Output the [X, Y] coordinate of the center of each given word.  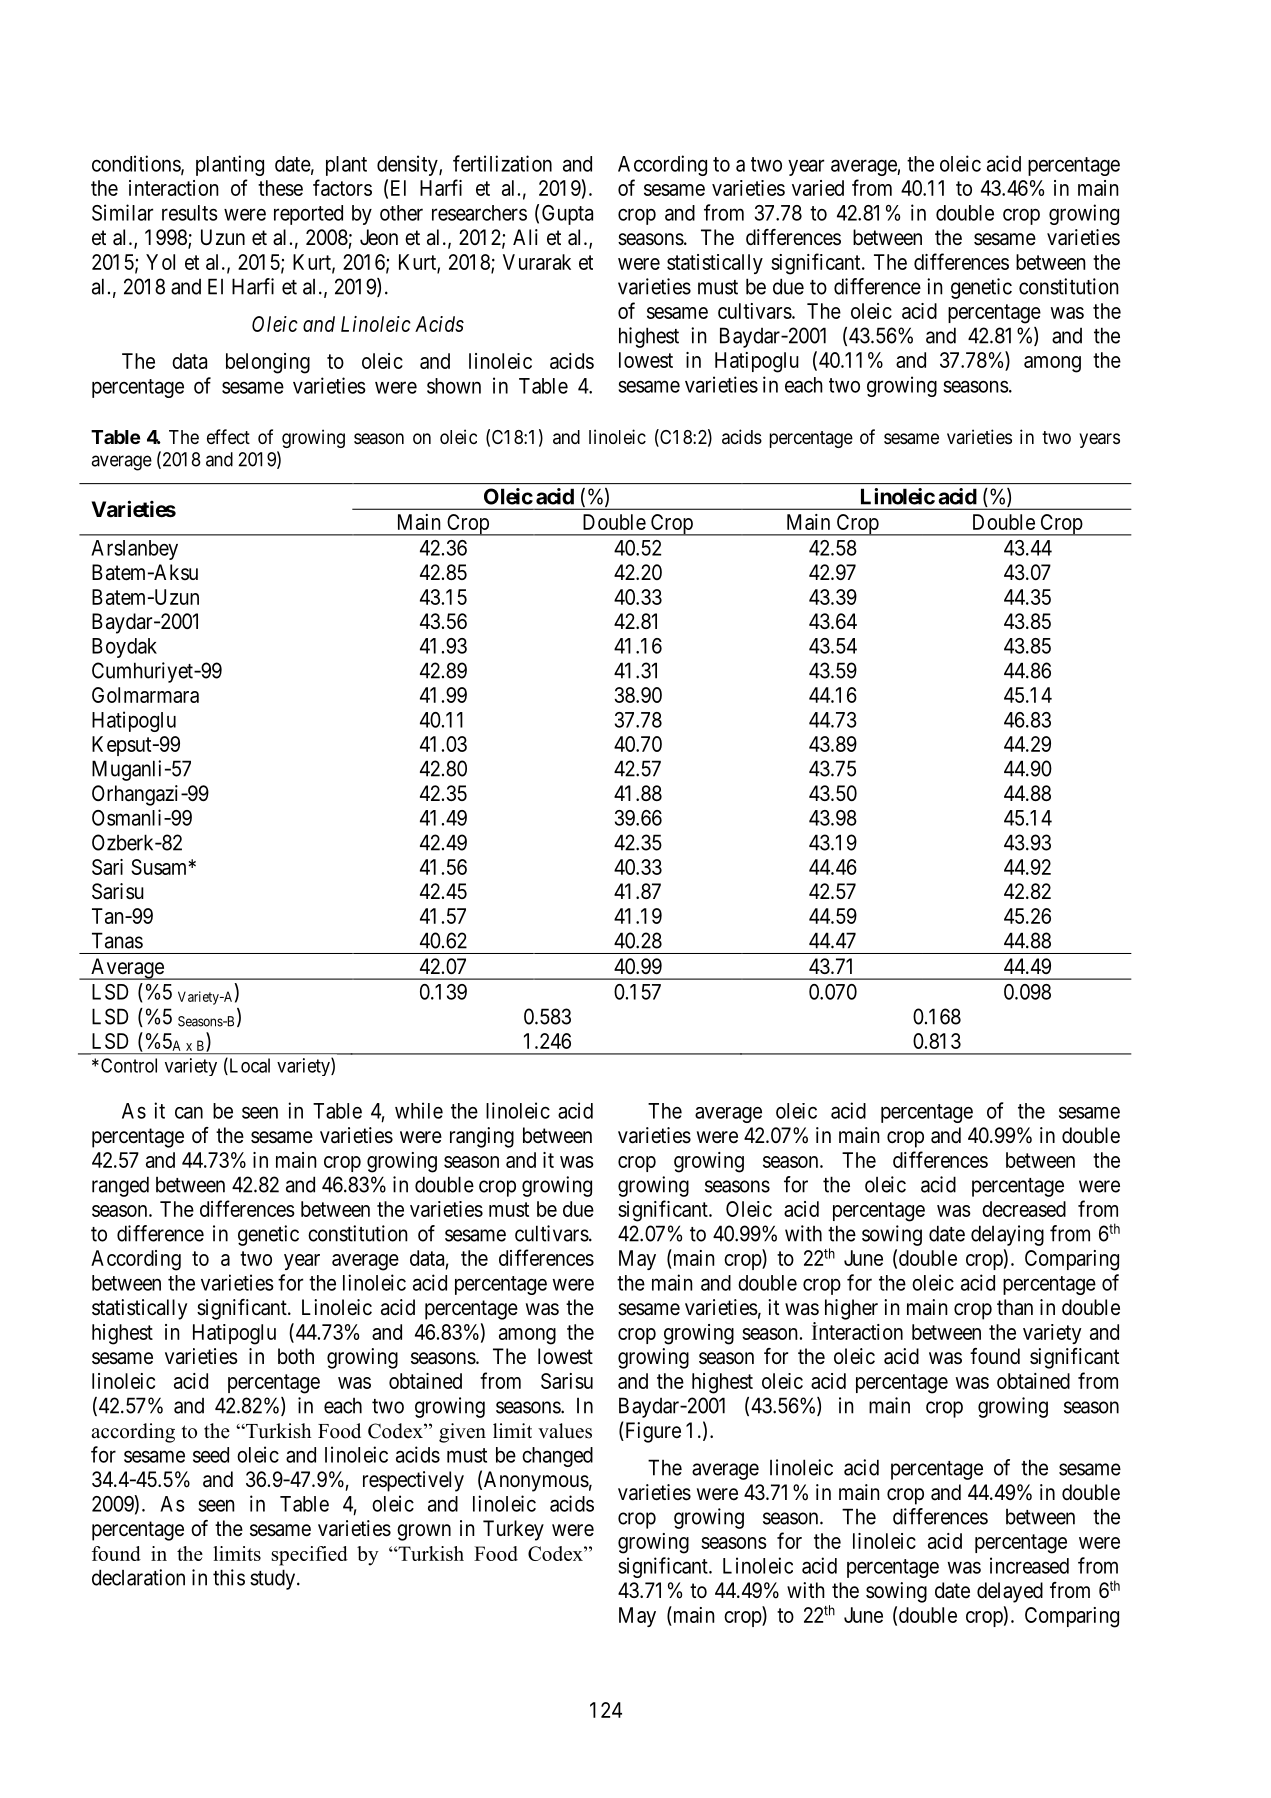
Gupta [567, 215]
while [419, 1110]
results [190, 213]
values [565, 1431]
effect [228, 436]
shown [454, 386]
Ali [525, 237]
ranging [482, 1137]
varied [818, 188]
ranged [120, 1186]
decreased [1024, 1209]
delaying [1007, 1235]
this [229, 1577]
